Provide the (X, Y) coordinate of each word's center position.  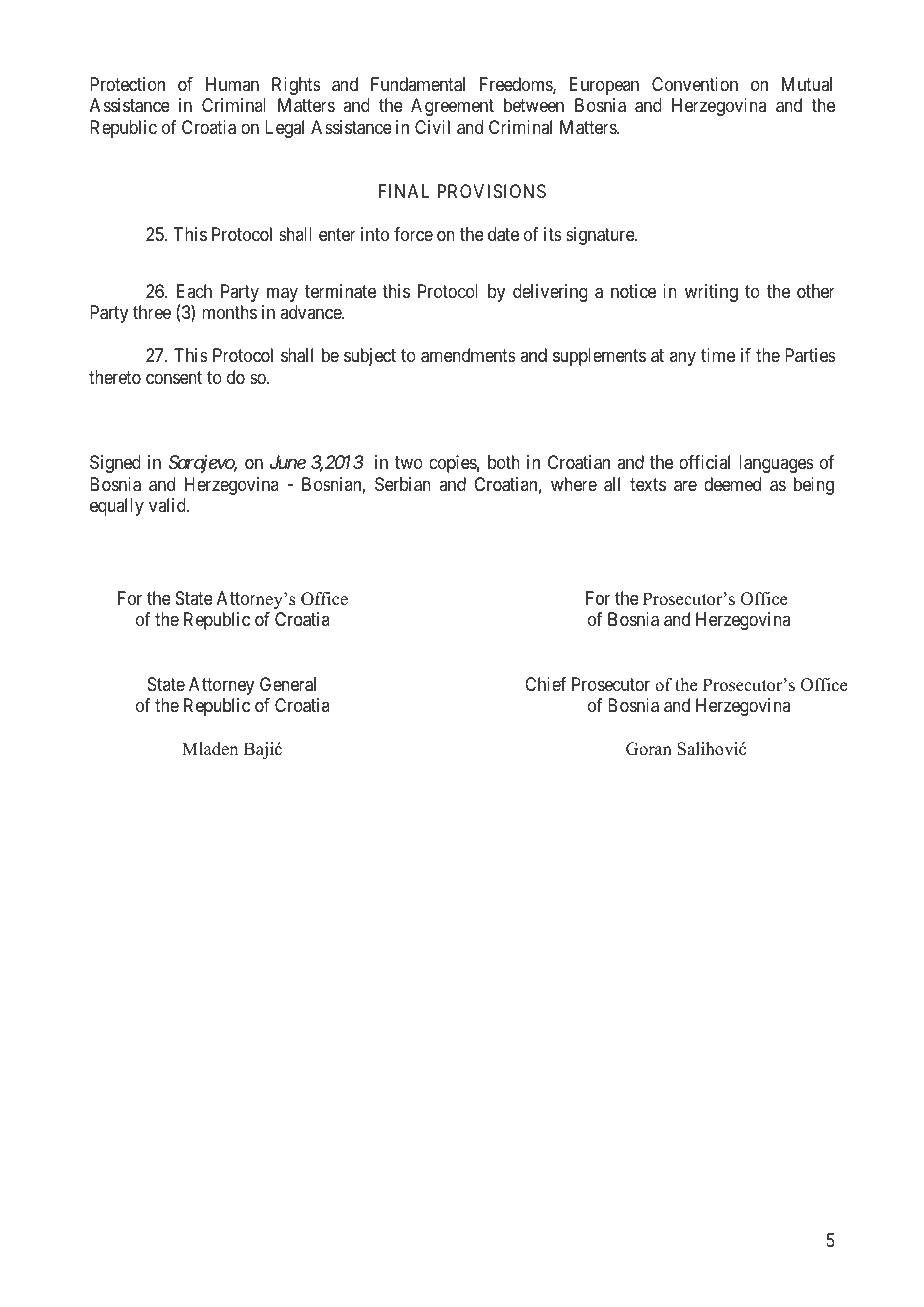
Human (232, 84)
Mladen (210, 749)
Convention (695, 84)
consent (174, 377)
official (704, 462)
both (504, 462)
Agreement (452, 107)
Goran (649, 749)
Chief (545, 684)
